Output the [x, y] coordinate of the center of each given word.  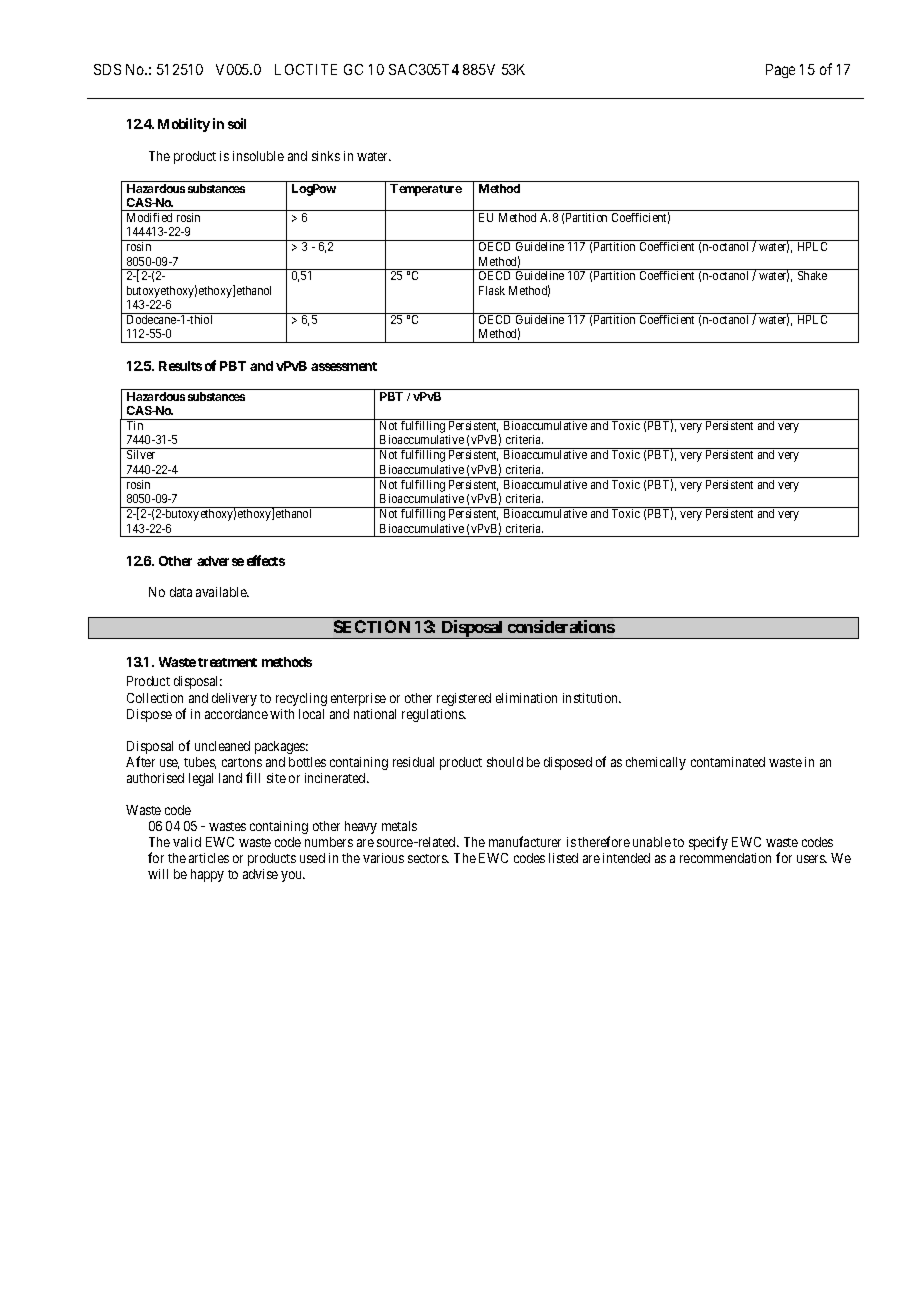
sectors [428, 858]
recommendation [725, 858]
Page [780, 71]
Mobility [184, 125]
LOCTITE [306, 69]
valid [187, 842]
